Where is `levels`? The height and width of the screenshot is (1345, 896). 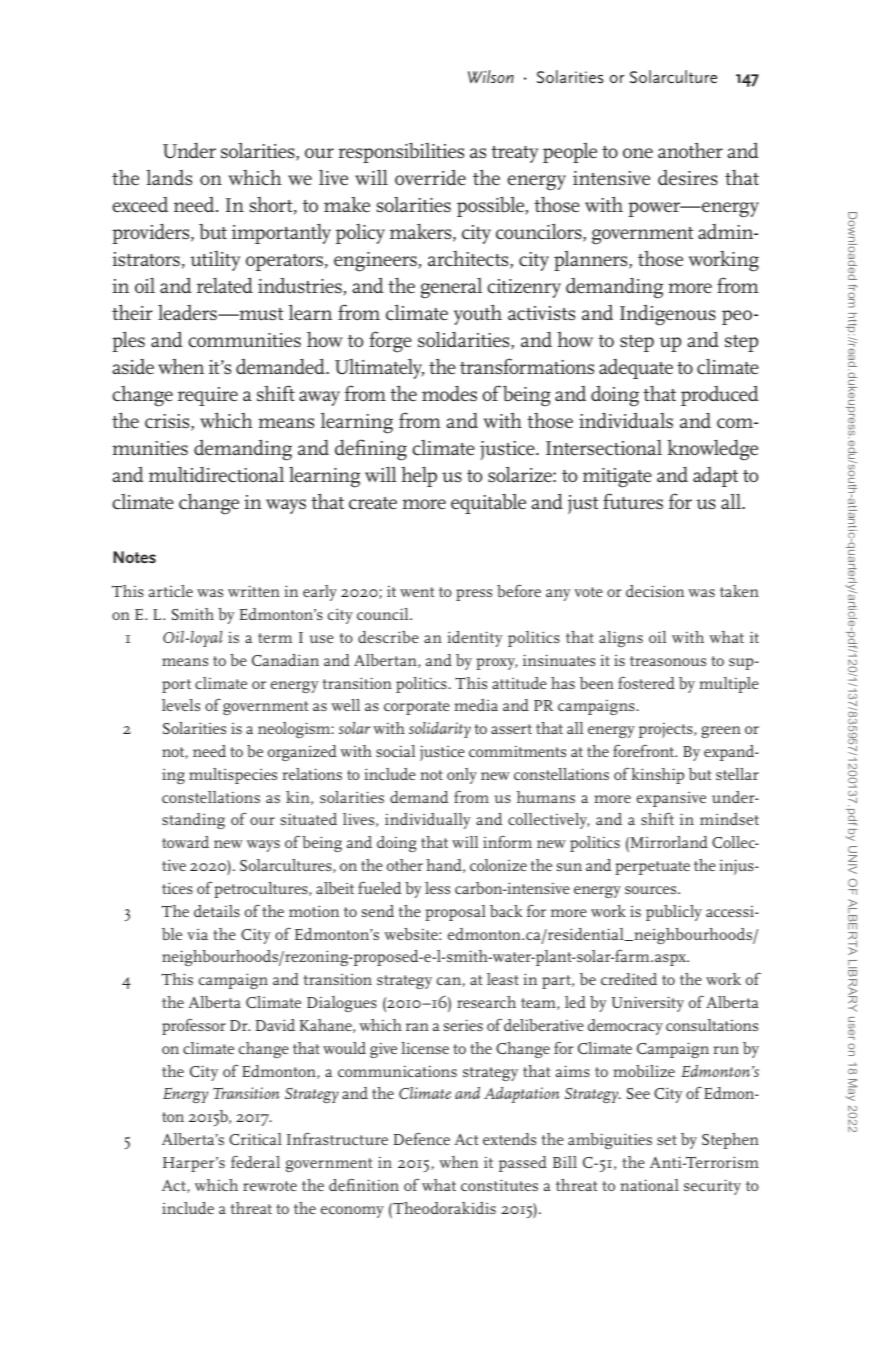 levels is located at coordinates (181, 705).
